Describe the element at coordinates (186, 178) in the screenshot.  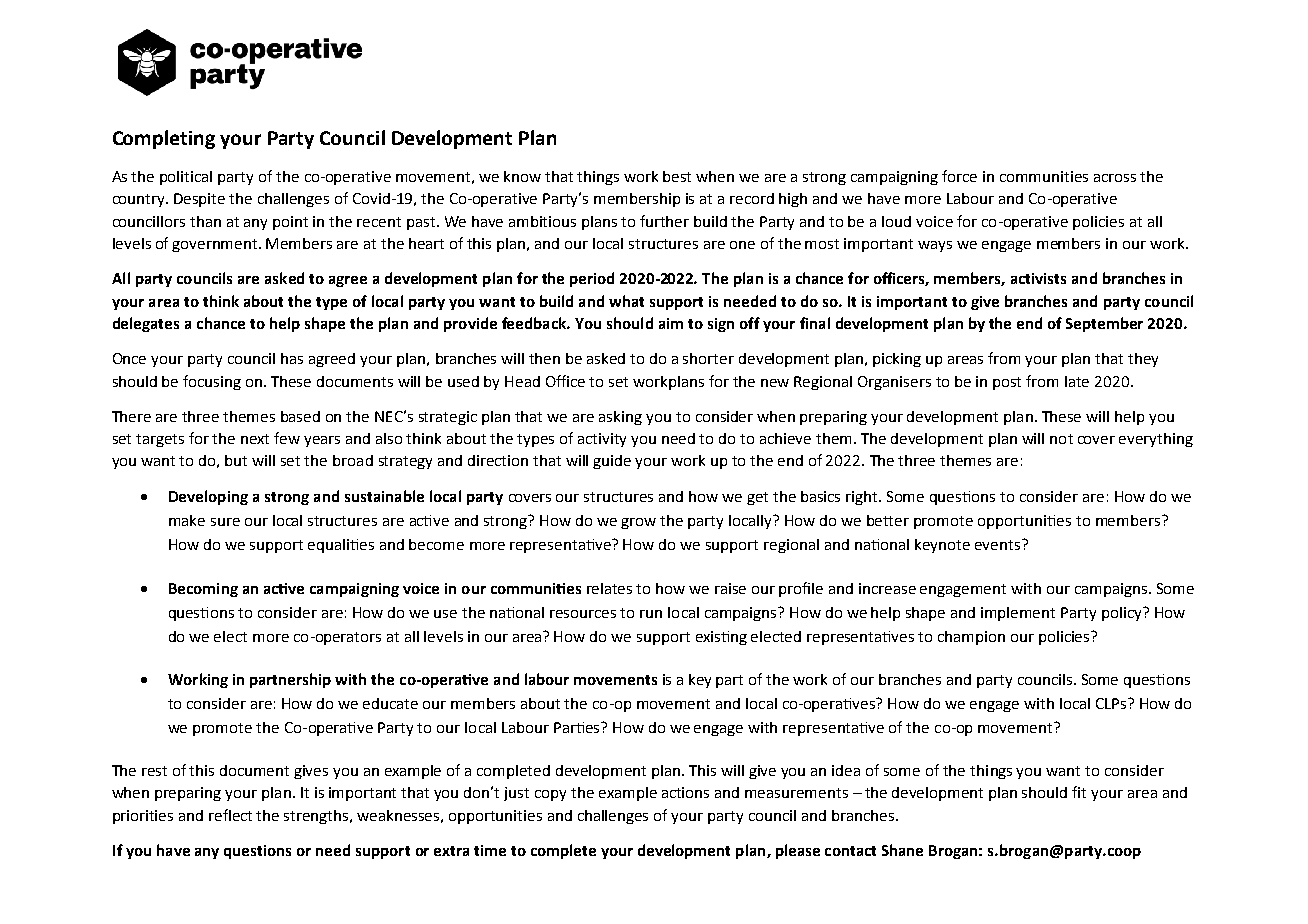
I see `political` at that location.
